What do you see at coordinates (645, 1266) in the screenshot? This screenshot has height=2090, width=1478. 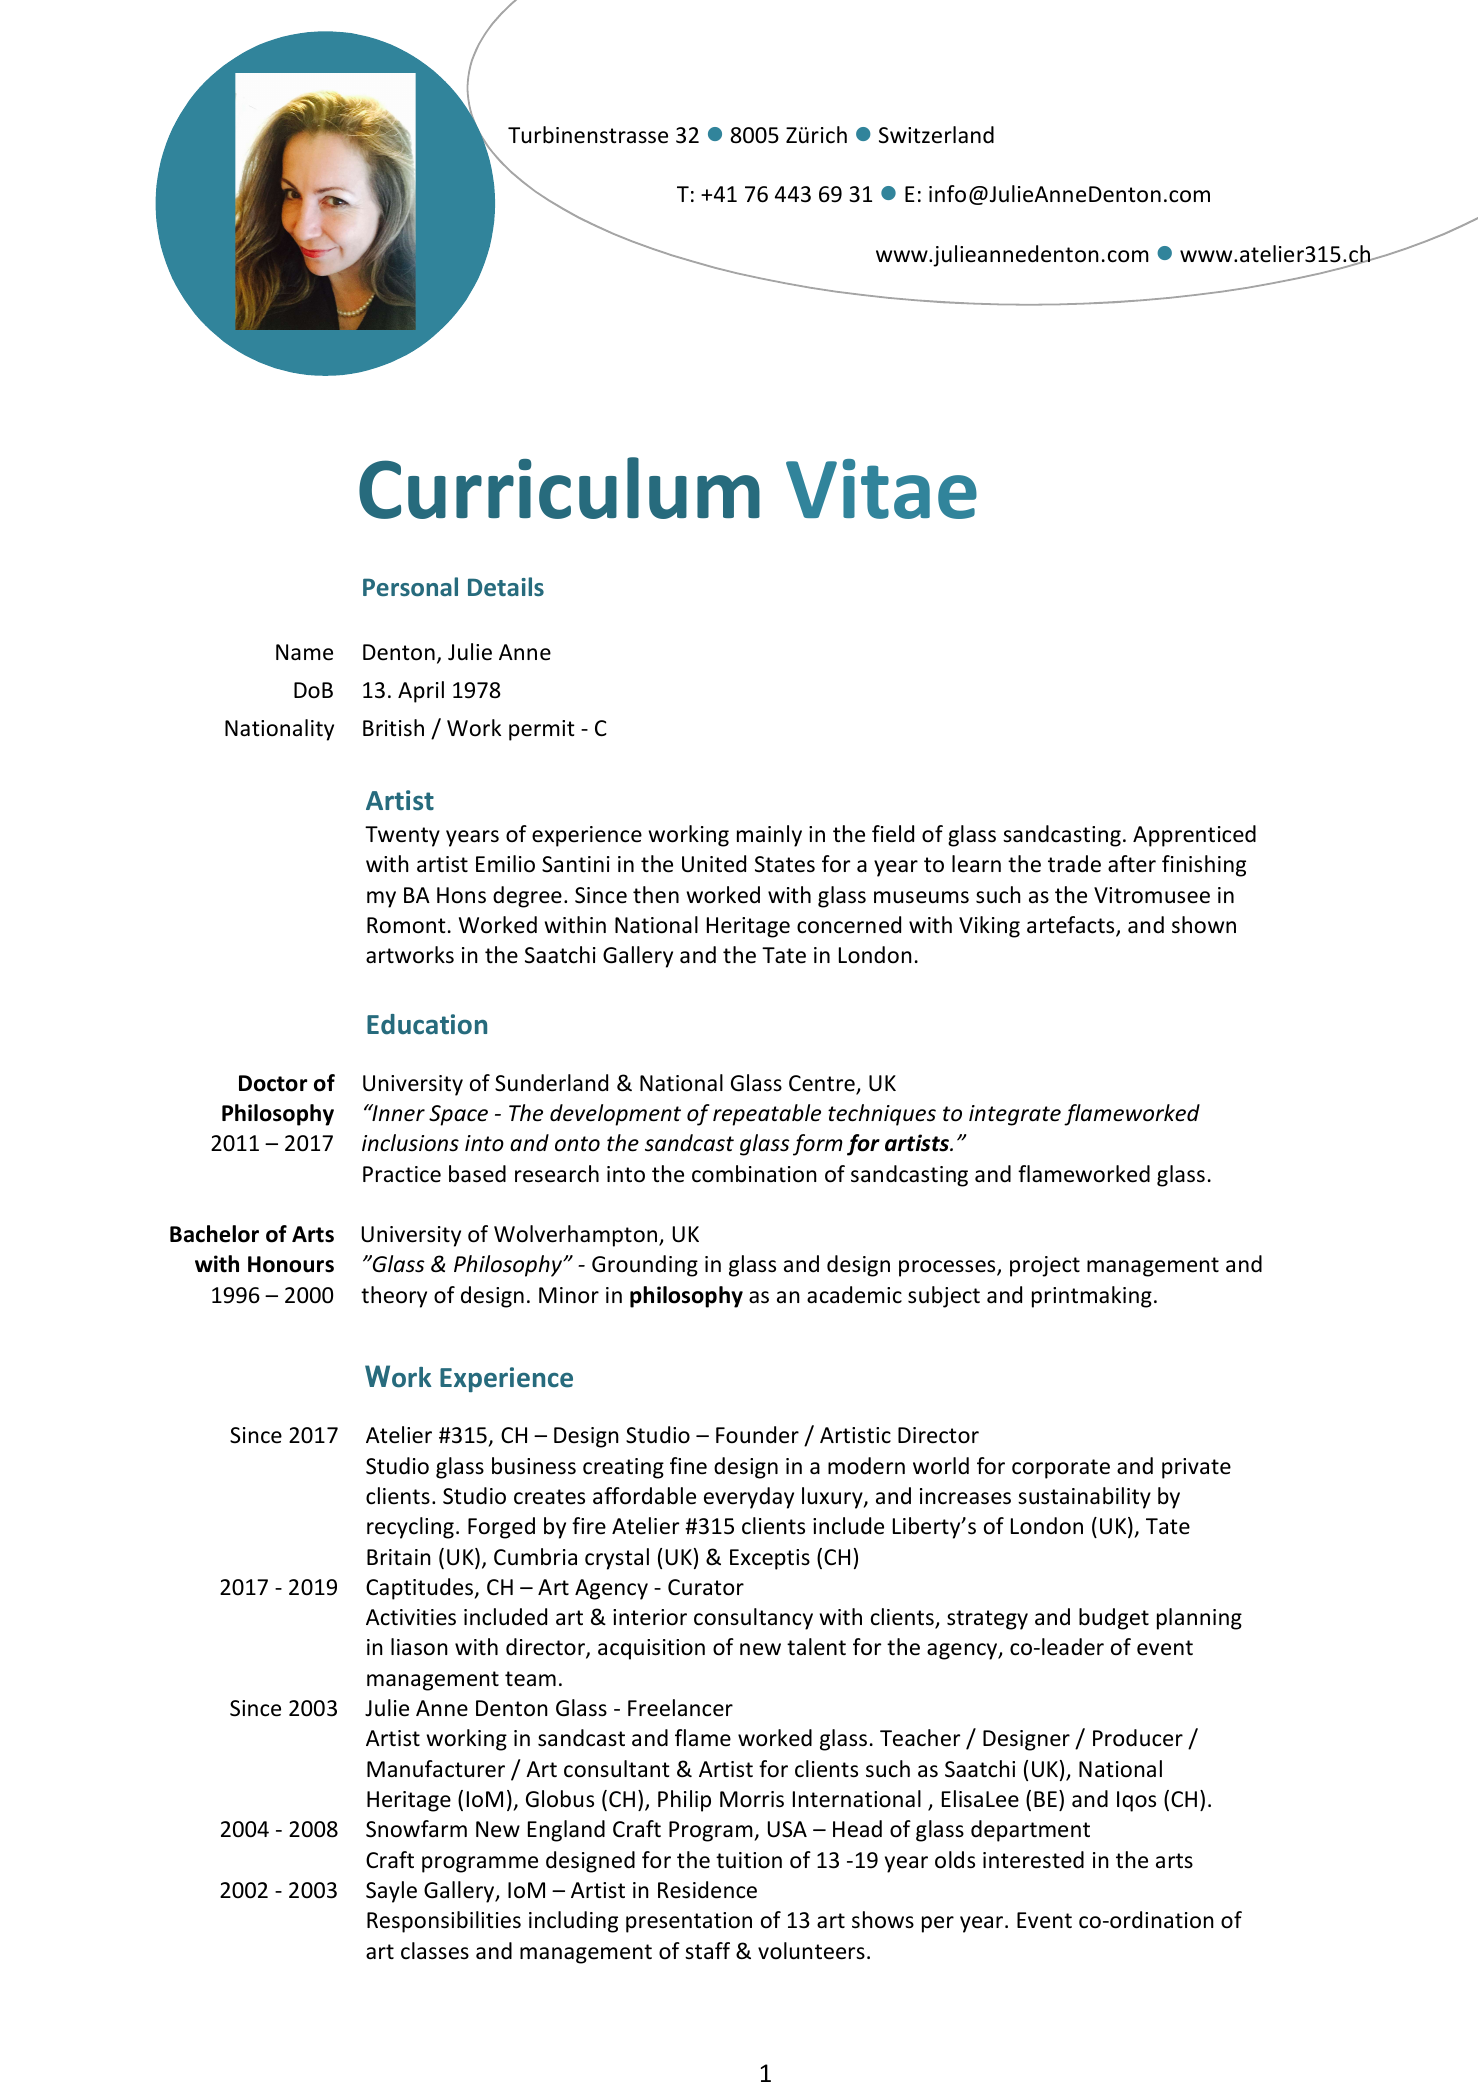 I see `Grounding` at bounding box center [645, 1266].
